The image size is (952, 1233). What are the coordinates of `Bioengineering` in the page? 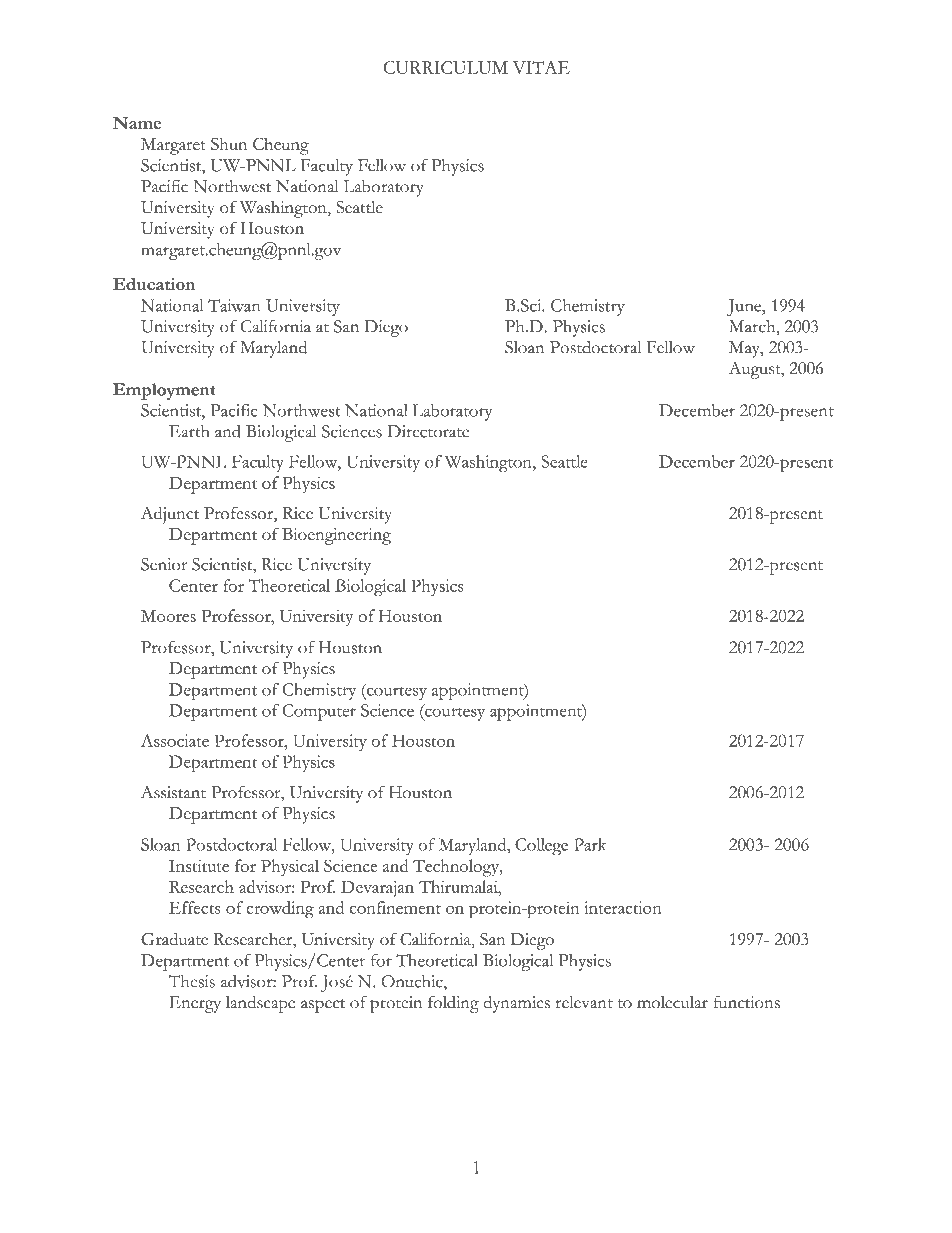 It's located at (336, 536).
